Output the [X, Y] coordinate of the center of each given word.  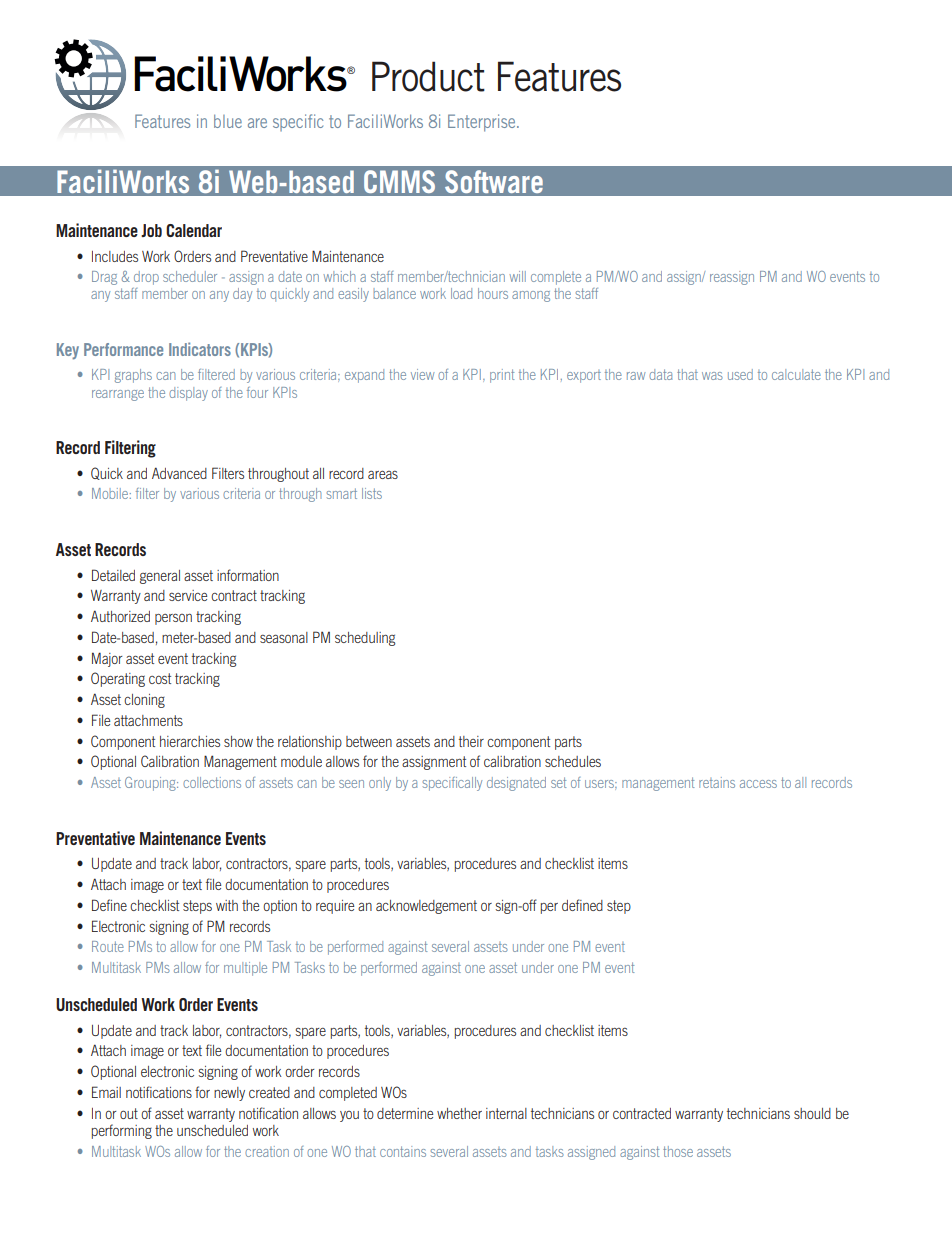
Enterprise [483, 123]
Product [428, 76]
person [173, 619]
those [678, 1151]
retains [717, 782]
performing [122, 1131]
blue [228, 121]
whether [459, 1113]
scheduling [365, 639]
